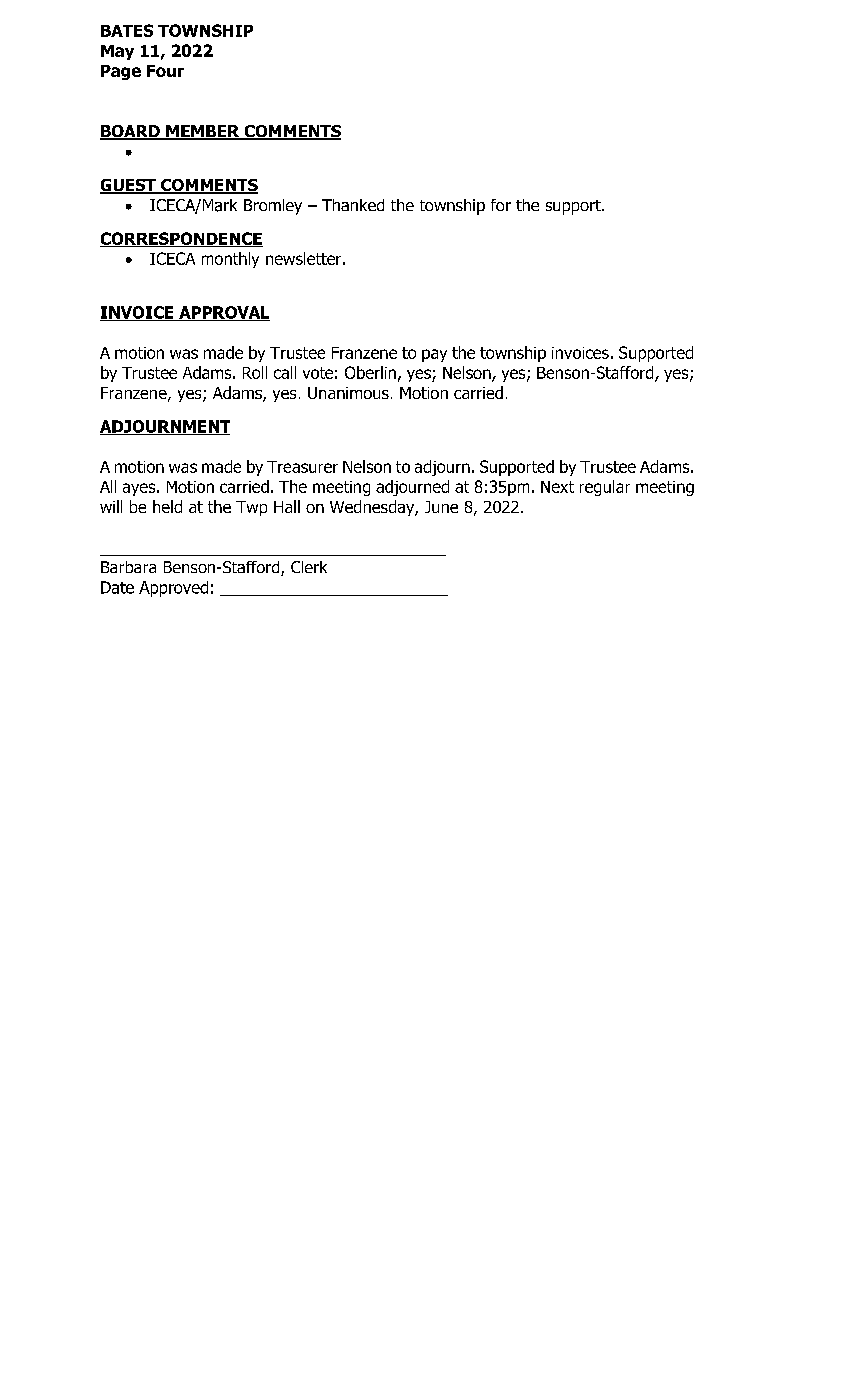 This page has width=849, height=1400. What do you see at coordinates (165, 71) in the page?
I see `Four` at bounding box center [165, 71].
